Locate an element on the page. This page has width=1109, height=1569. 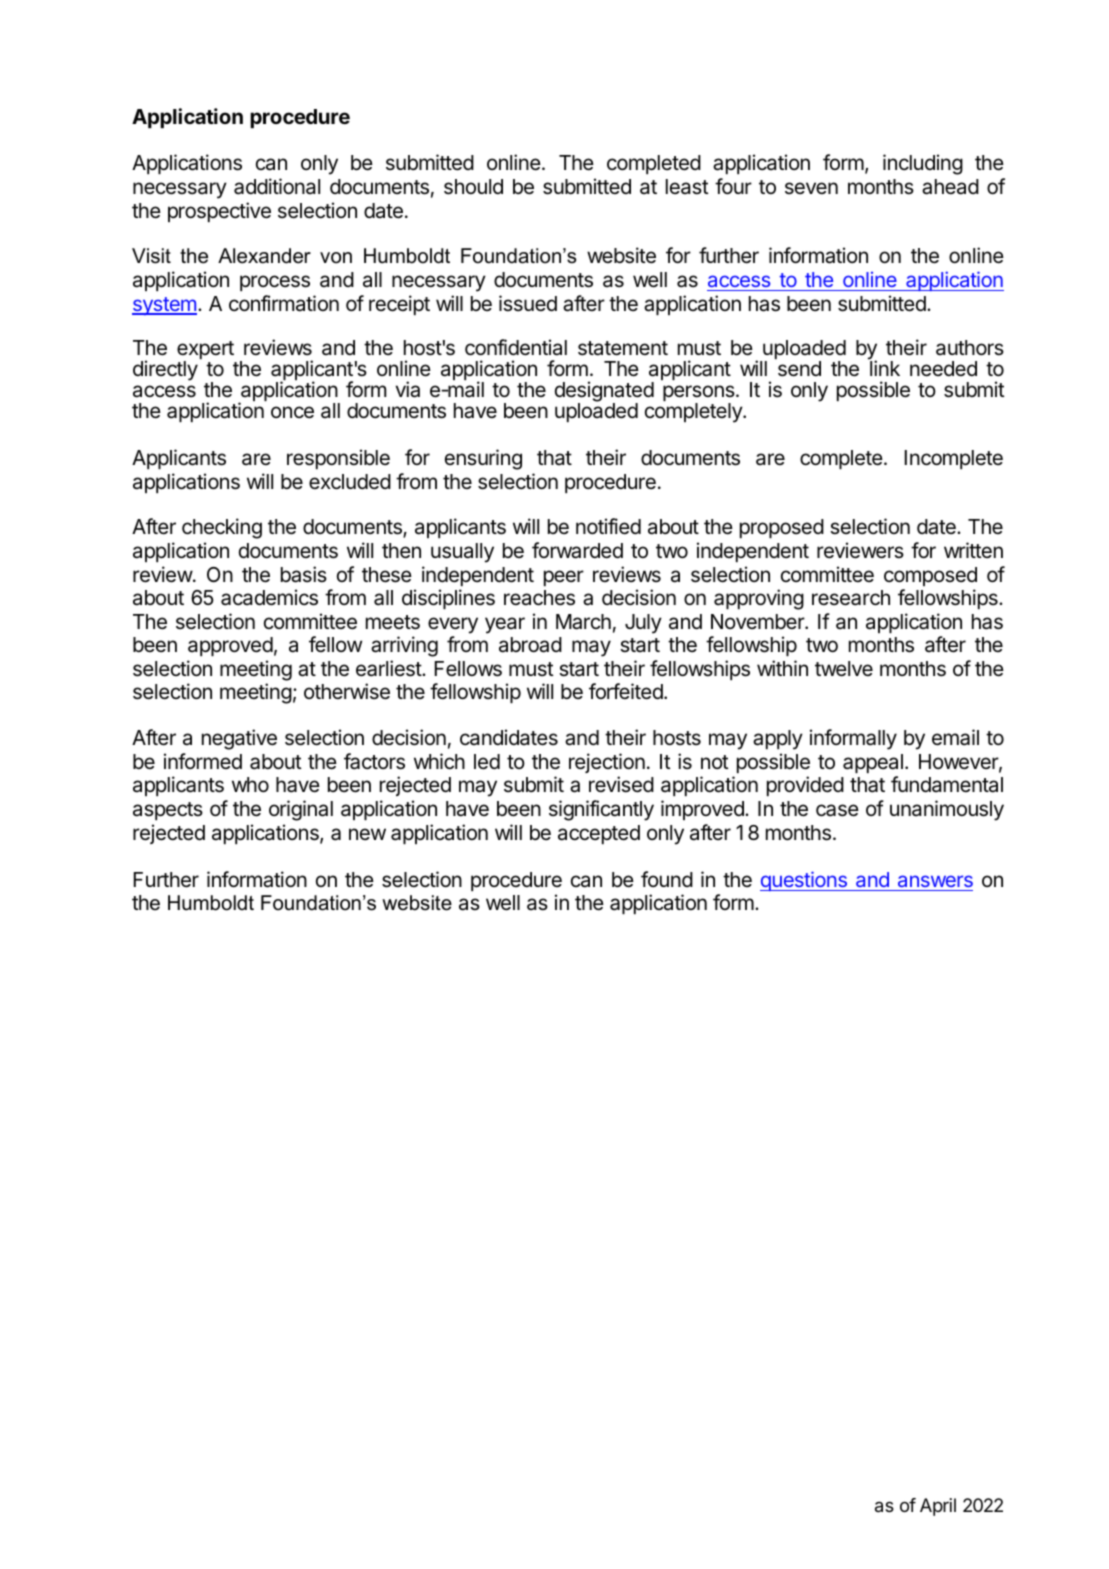
April is located at coordinates (938, 1507).
